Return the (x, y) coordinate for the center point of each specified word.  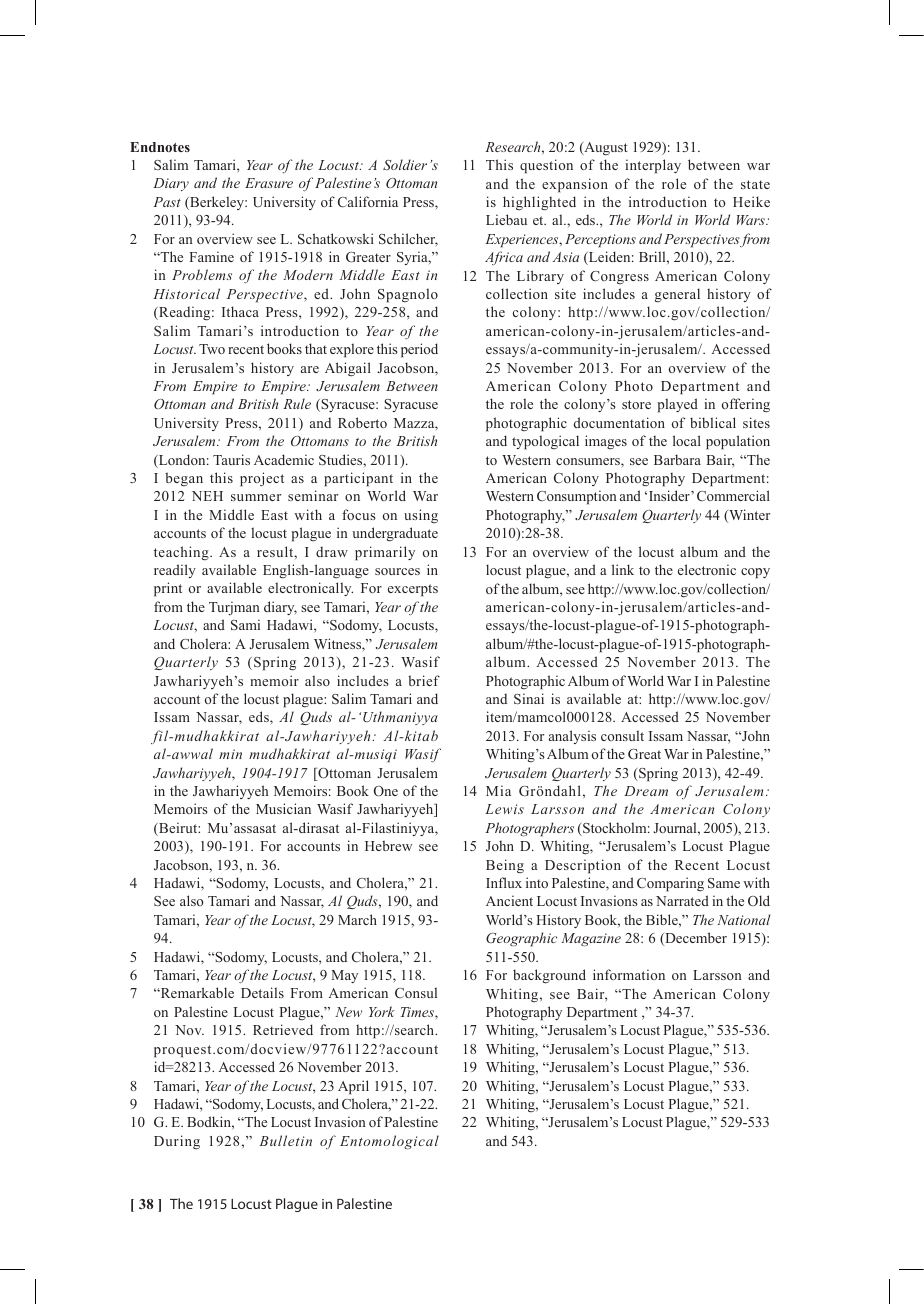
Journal (676, 827)
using (421, 516)
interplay (653, 166)
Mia (498, 790)
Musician (283, 808)
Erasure (269, 183)
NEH (207, 496)
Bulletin (285, 1140)
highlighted (539, 203)
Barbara (677, 459)
